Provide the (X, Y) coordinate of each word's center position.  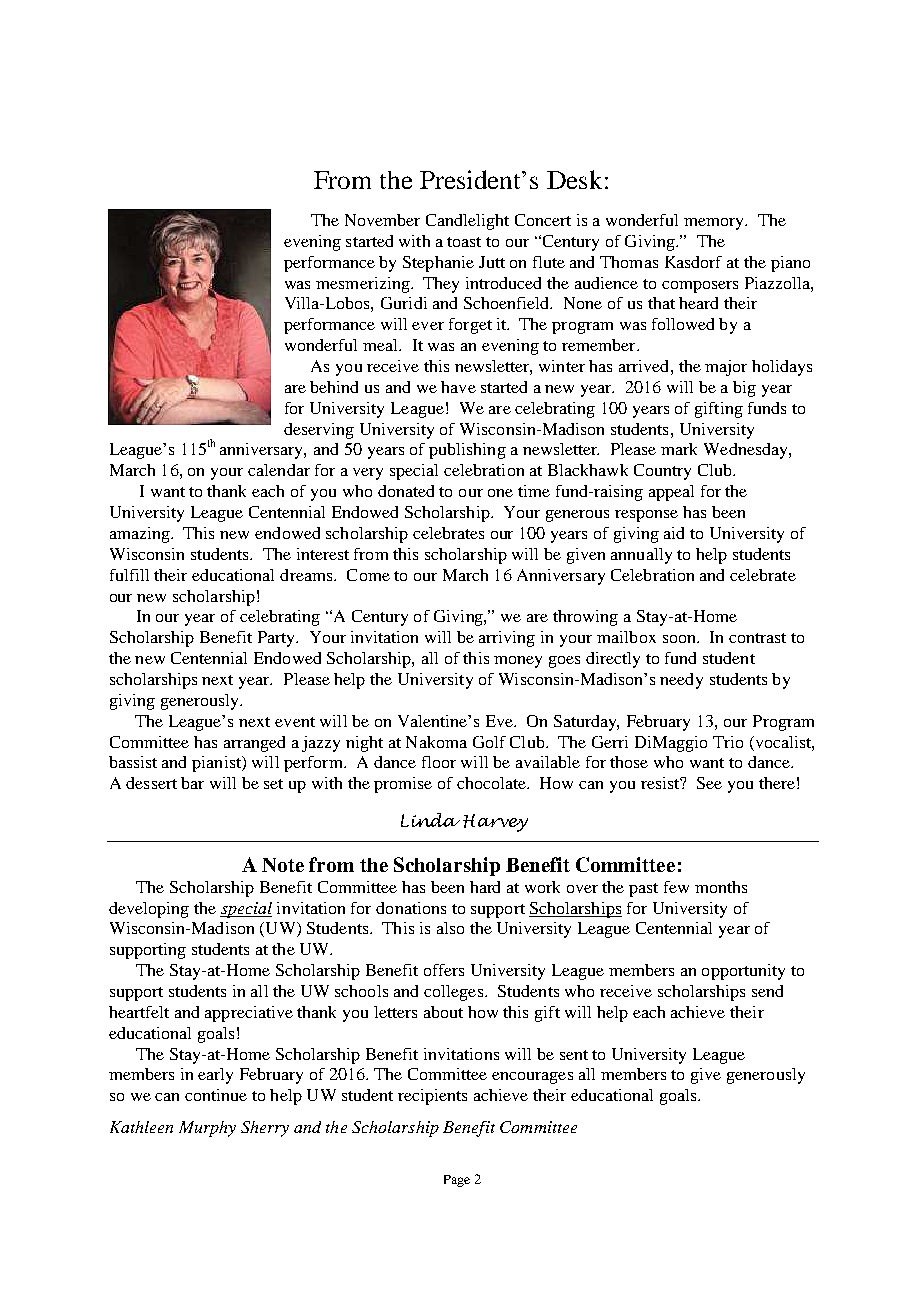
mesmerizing (364, 285)
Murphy (207, 1129)
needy (681, 681)
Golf (489, 742)
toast (464, 242)
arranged (254, 744)
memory (715, 224)
